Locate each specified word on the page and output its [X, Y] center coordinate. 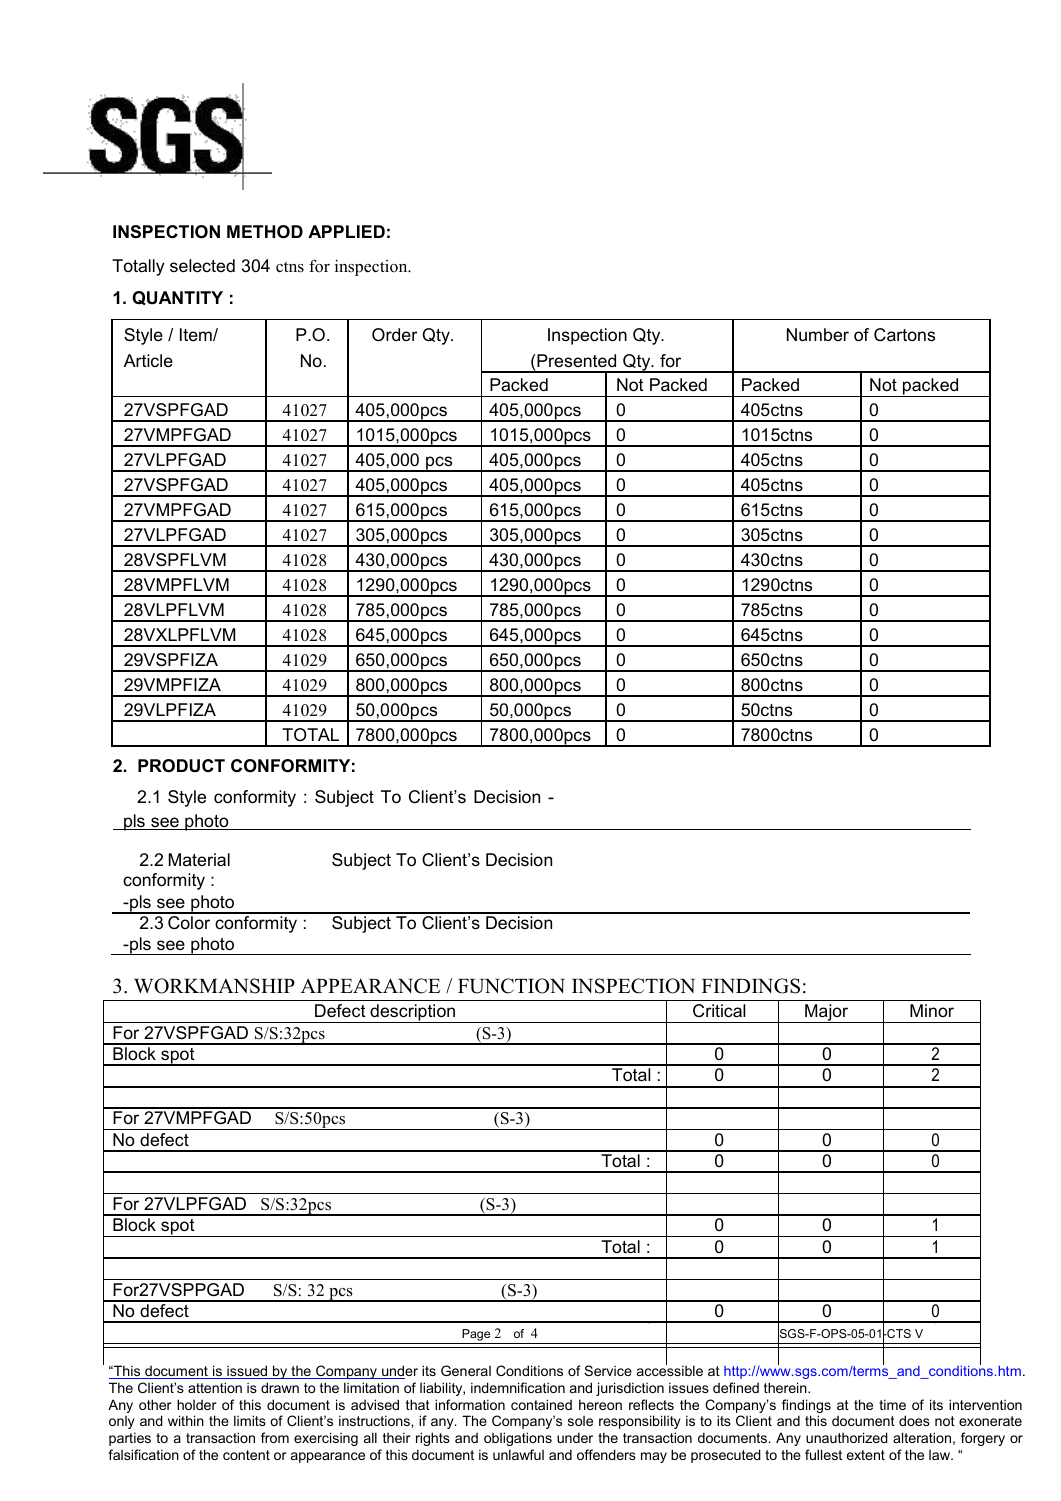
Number [818, 335]
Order [395, 334]
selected [202, 266]
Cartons [904, 335]
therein [786, 1387]
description [412, 1013]
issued [247, 1372]
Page [476, 1335]
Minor [932, 1010]
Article [148, 360]
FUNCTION [511, 986]
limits [250, 1420]
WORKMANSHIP [214, 986]
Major [827, 1013]
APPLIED [346, 231]
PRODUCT [181, 766]
